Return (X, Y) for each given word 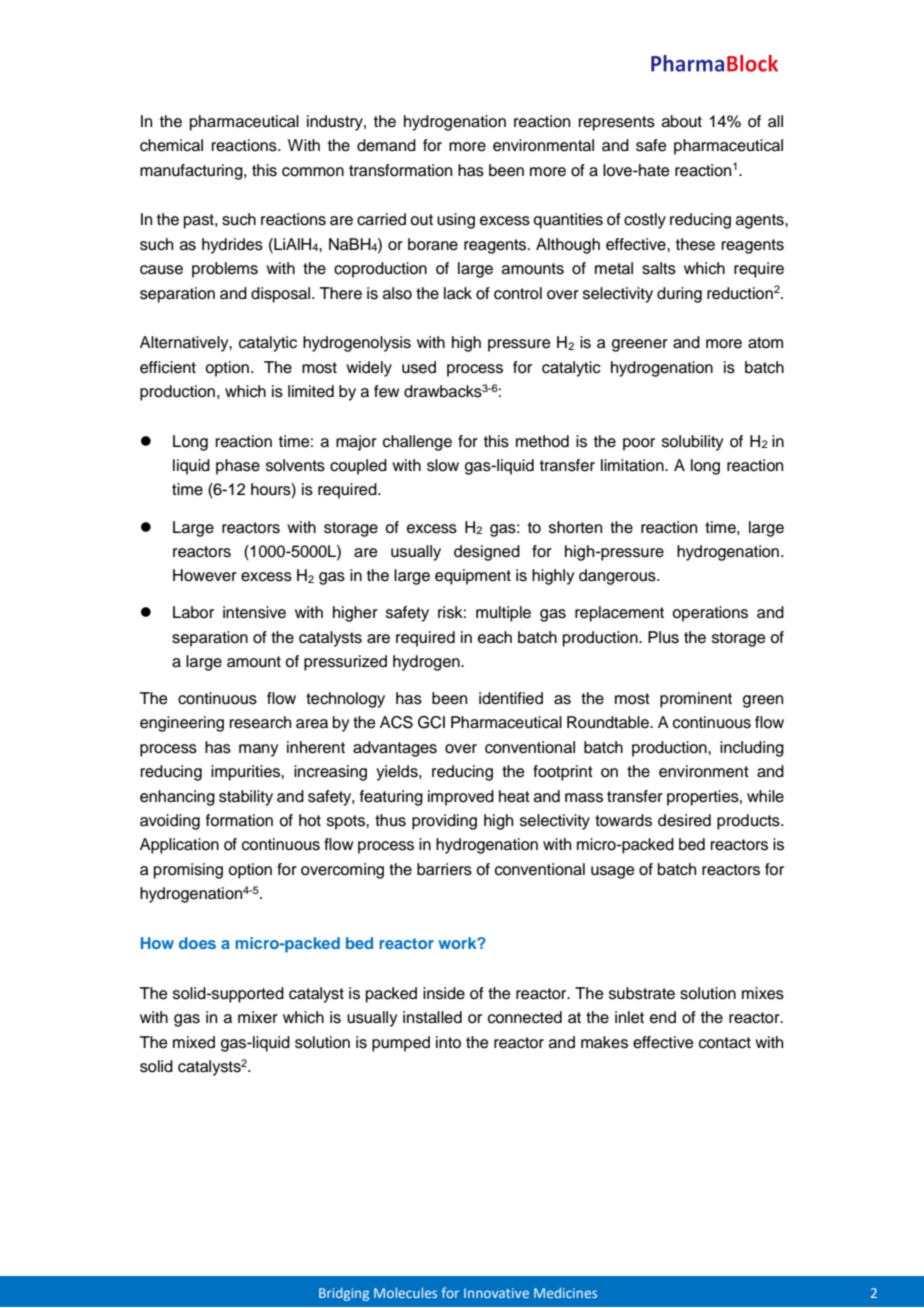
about (682, 121)
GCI (431, 722)
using (456, 221)
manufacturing (192, 172)
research (260, 722)
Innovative (496, 1293)
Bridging (344, 1294)
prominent (696, 700)
